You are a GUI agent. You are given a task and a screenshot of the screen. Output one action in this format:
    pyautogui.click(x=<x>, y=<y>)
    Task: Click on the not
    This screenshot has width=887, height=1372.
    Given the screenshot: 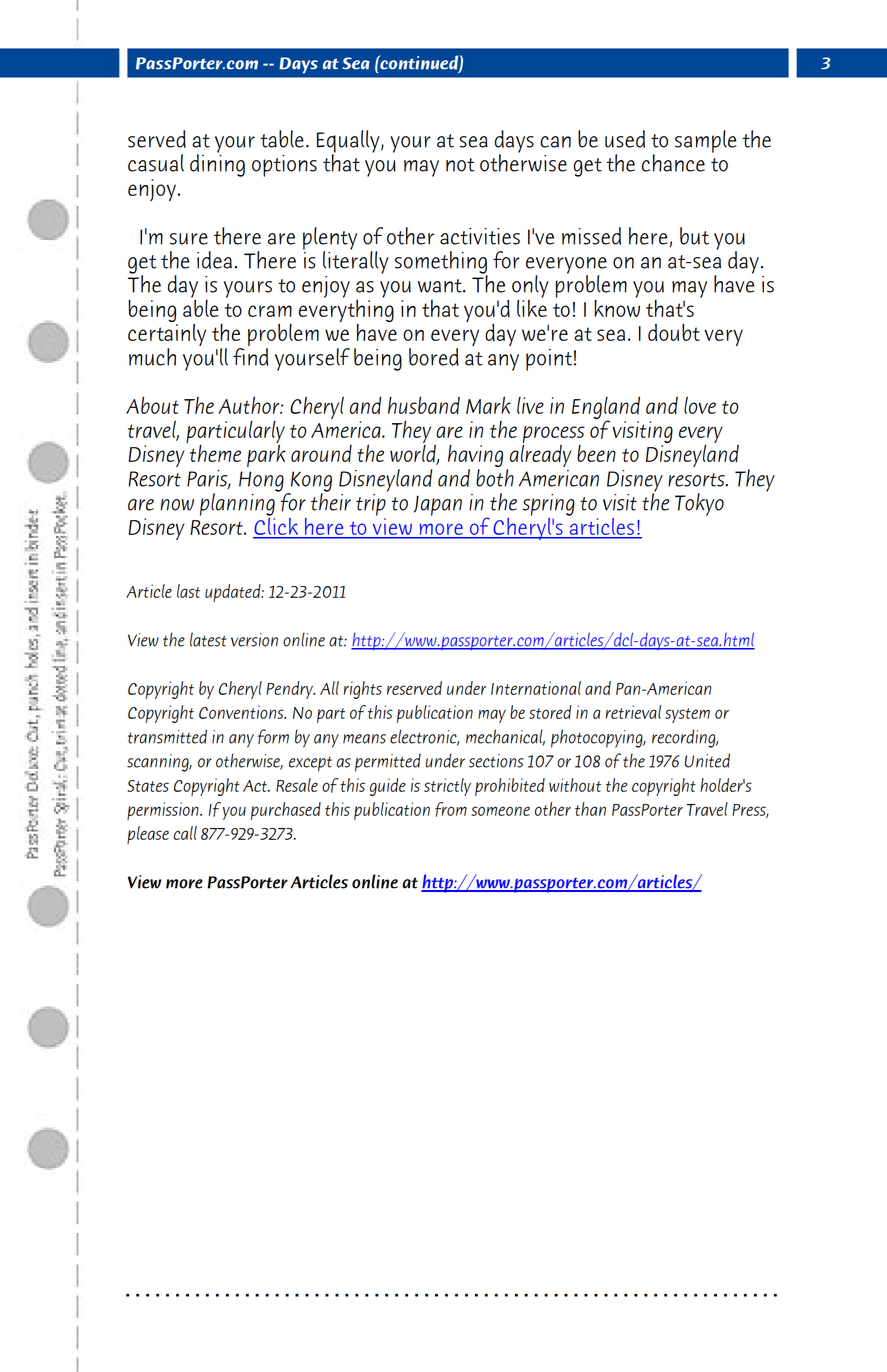 What is the action you would take?
    pyautogui.click(x=460, y=165)
